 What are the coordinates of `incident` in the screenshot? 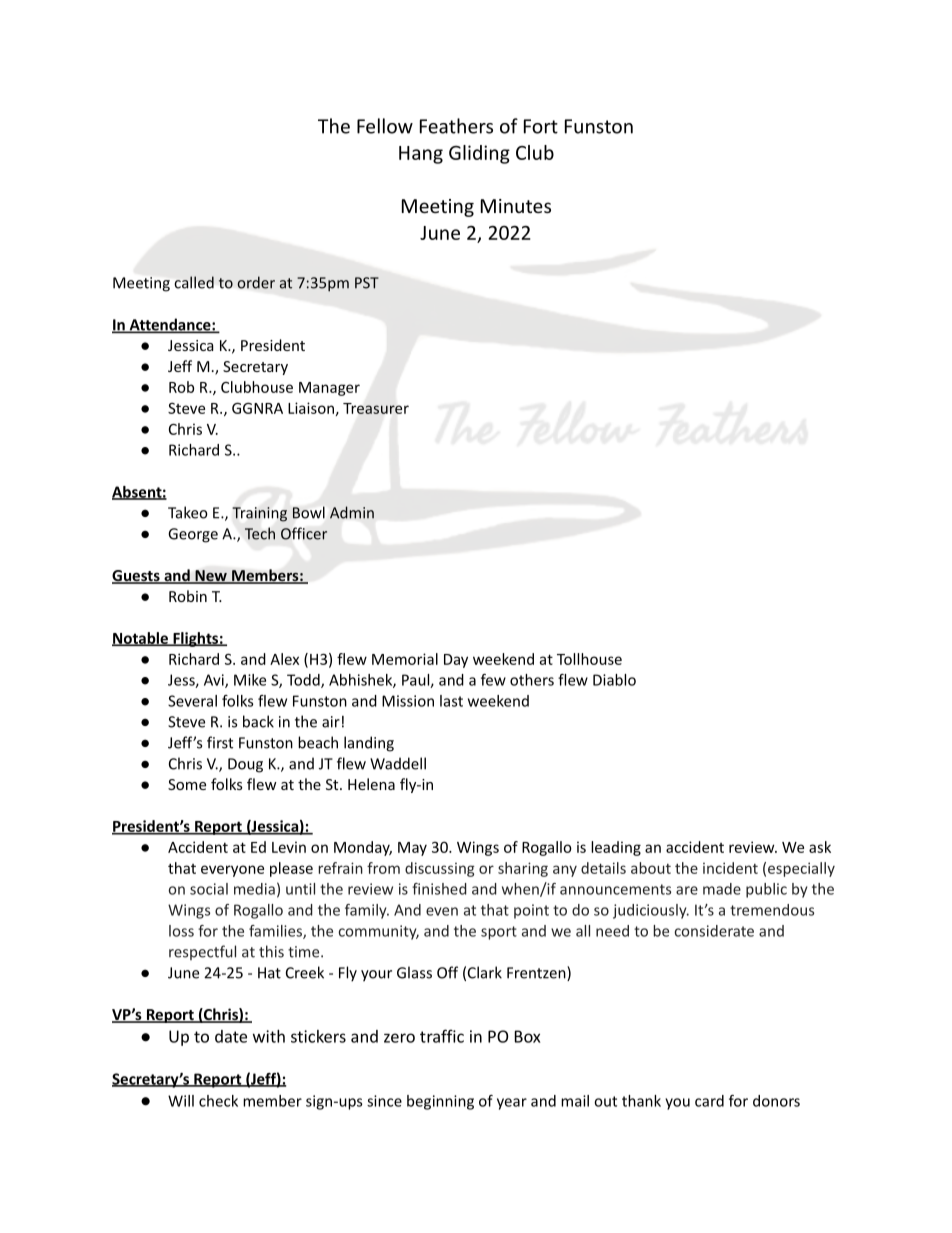 It's located at (730, 868).
